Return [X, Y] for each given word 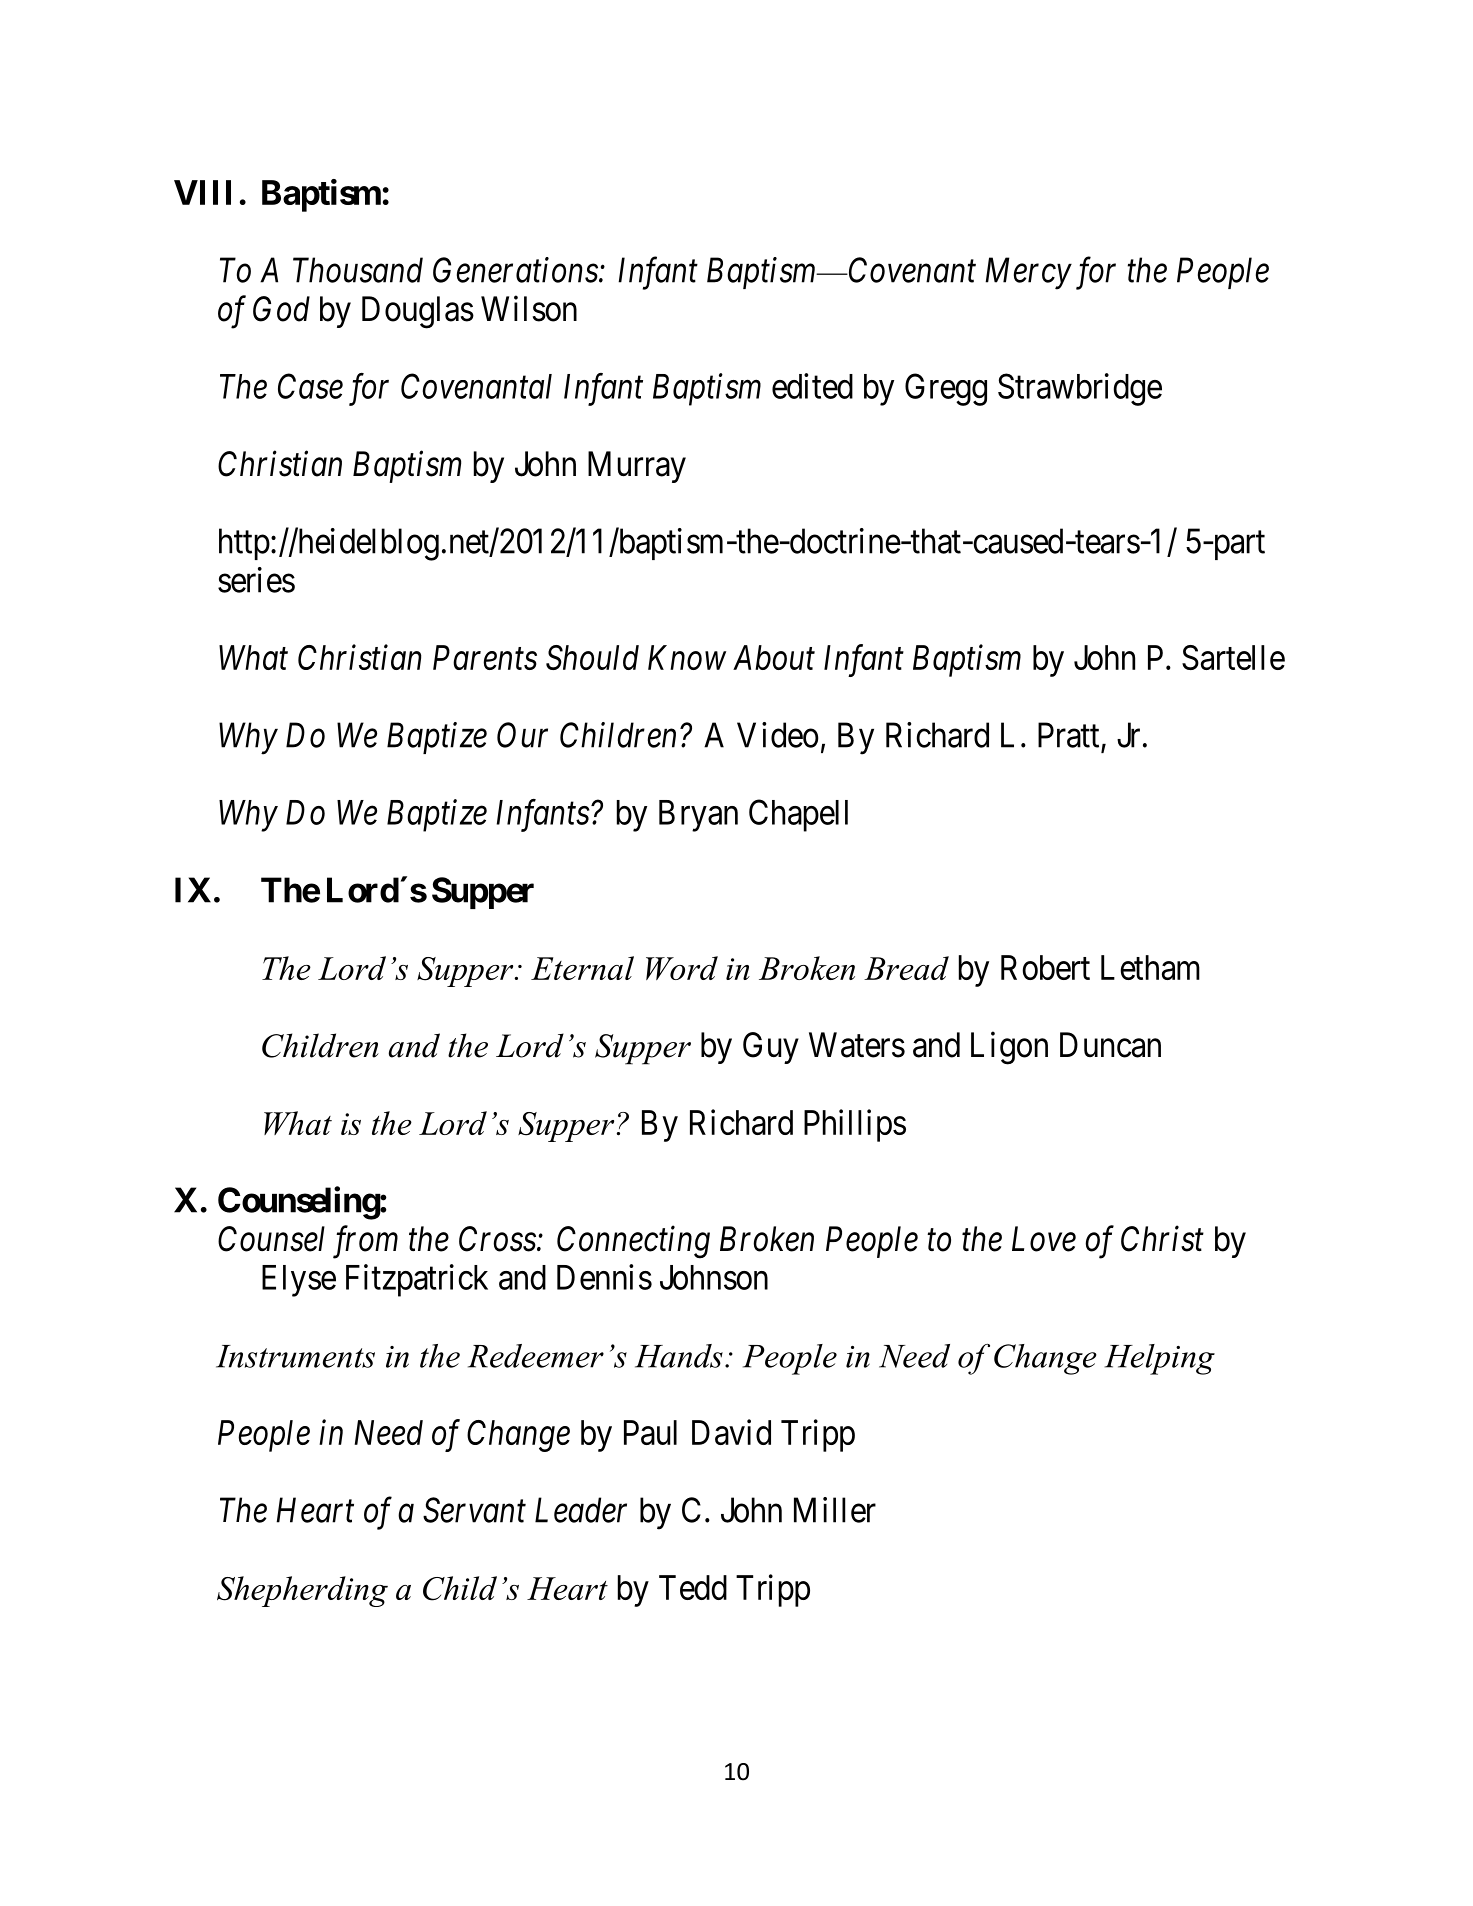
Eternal [582, 968]
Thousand [358, 270]
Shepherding [302, 1591]
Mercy [1028, 274]
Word [682, 968]
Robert [1045, 967]
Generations [515, 270]
